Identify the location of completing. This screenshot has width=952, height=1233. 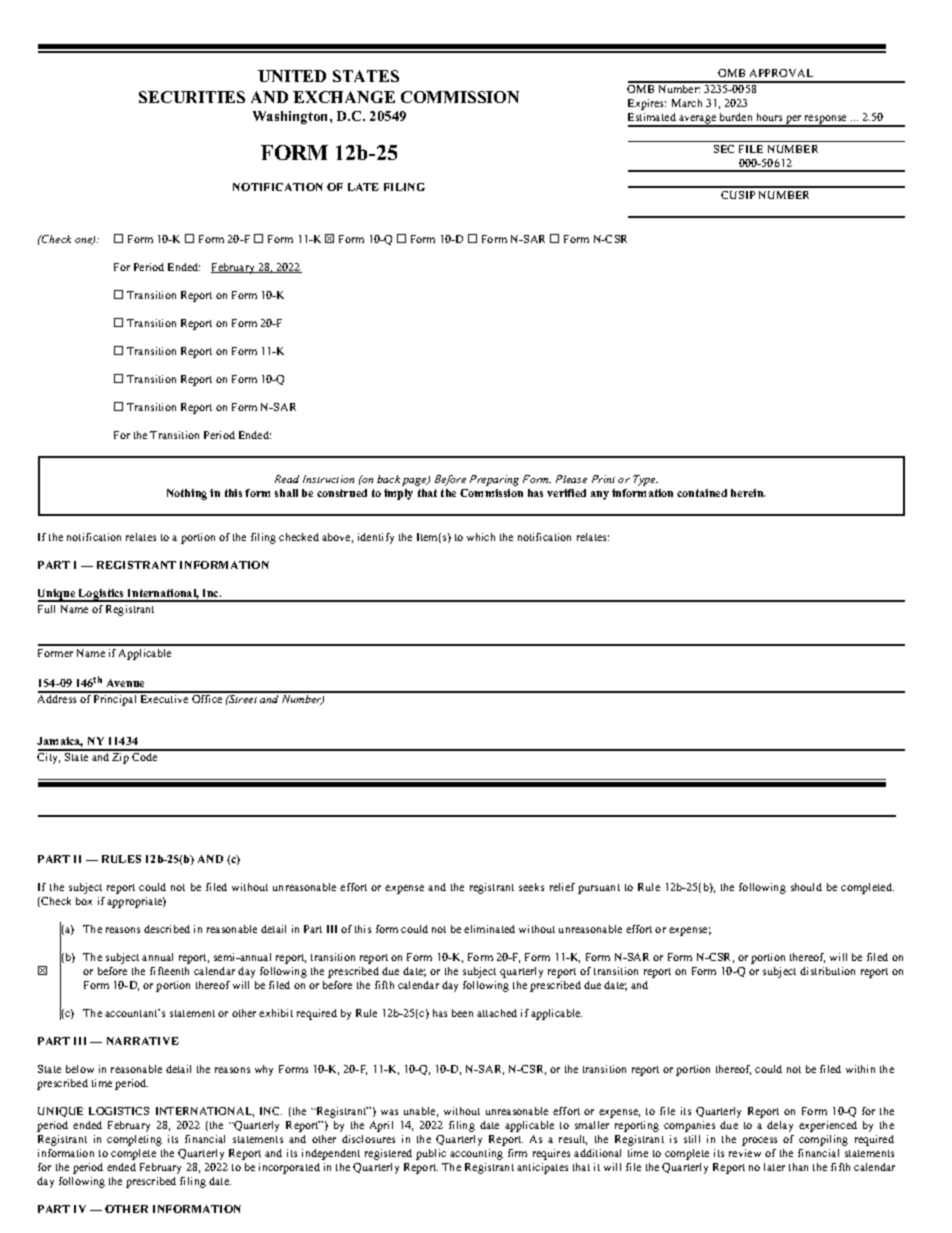
(134, 1140).
